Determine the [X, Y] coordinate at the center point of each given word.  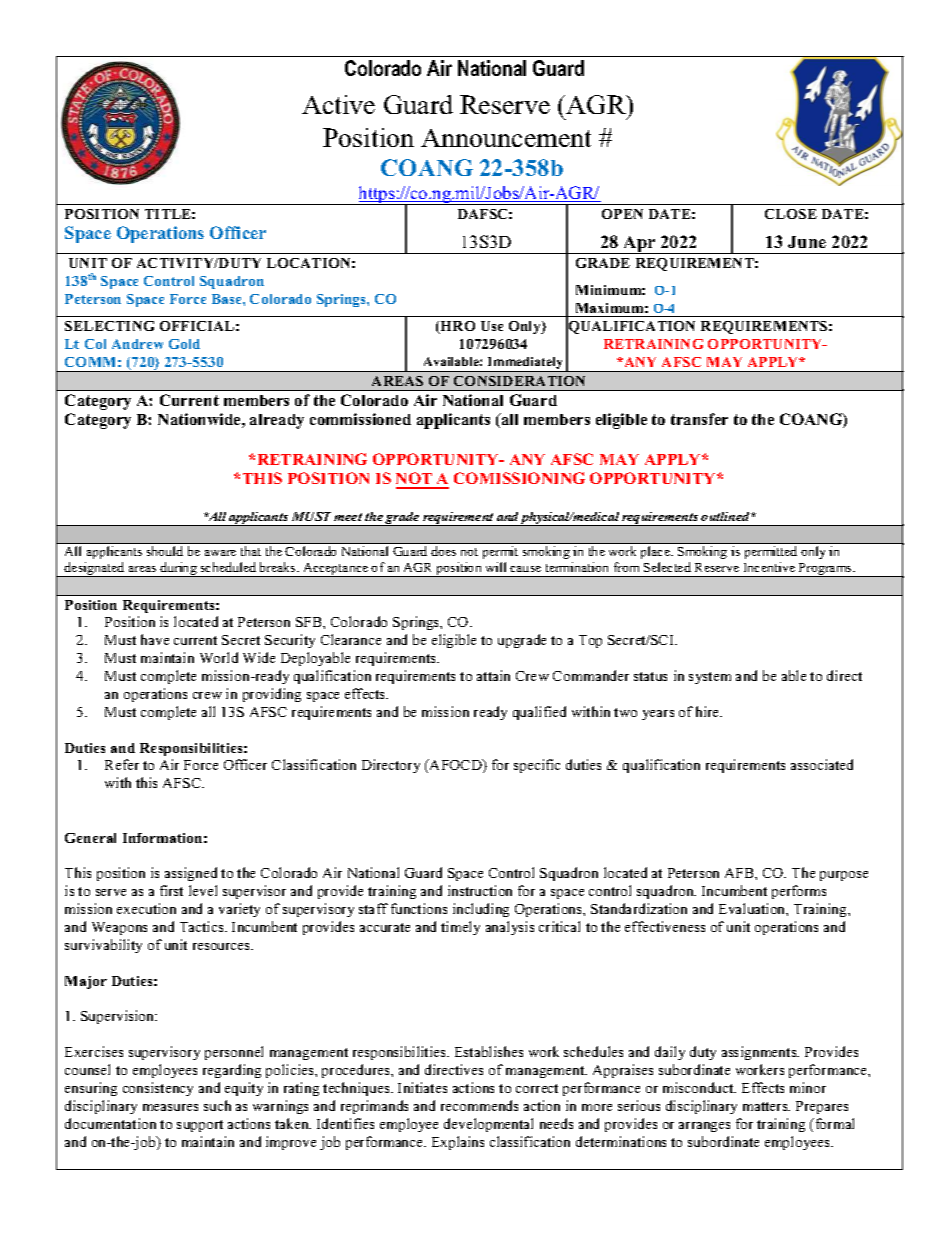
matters [766, 1106]
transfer [699, 419]
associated [822, 764]
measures [170, 1107]
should [165, 551]
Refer [122, 764]
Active [338, 104]
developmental [488, 1125]
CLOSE [791, 214]
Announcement [506, 138]
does [443, 551]
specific [537, 766]
